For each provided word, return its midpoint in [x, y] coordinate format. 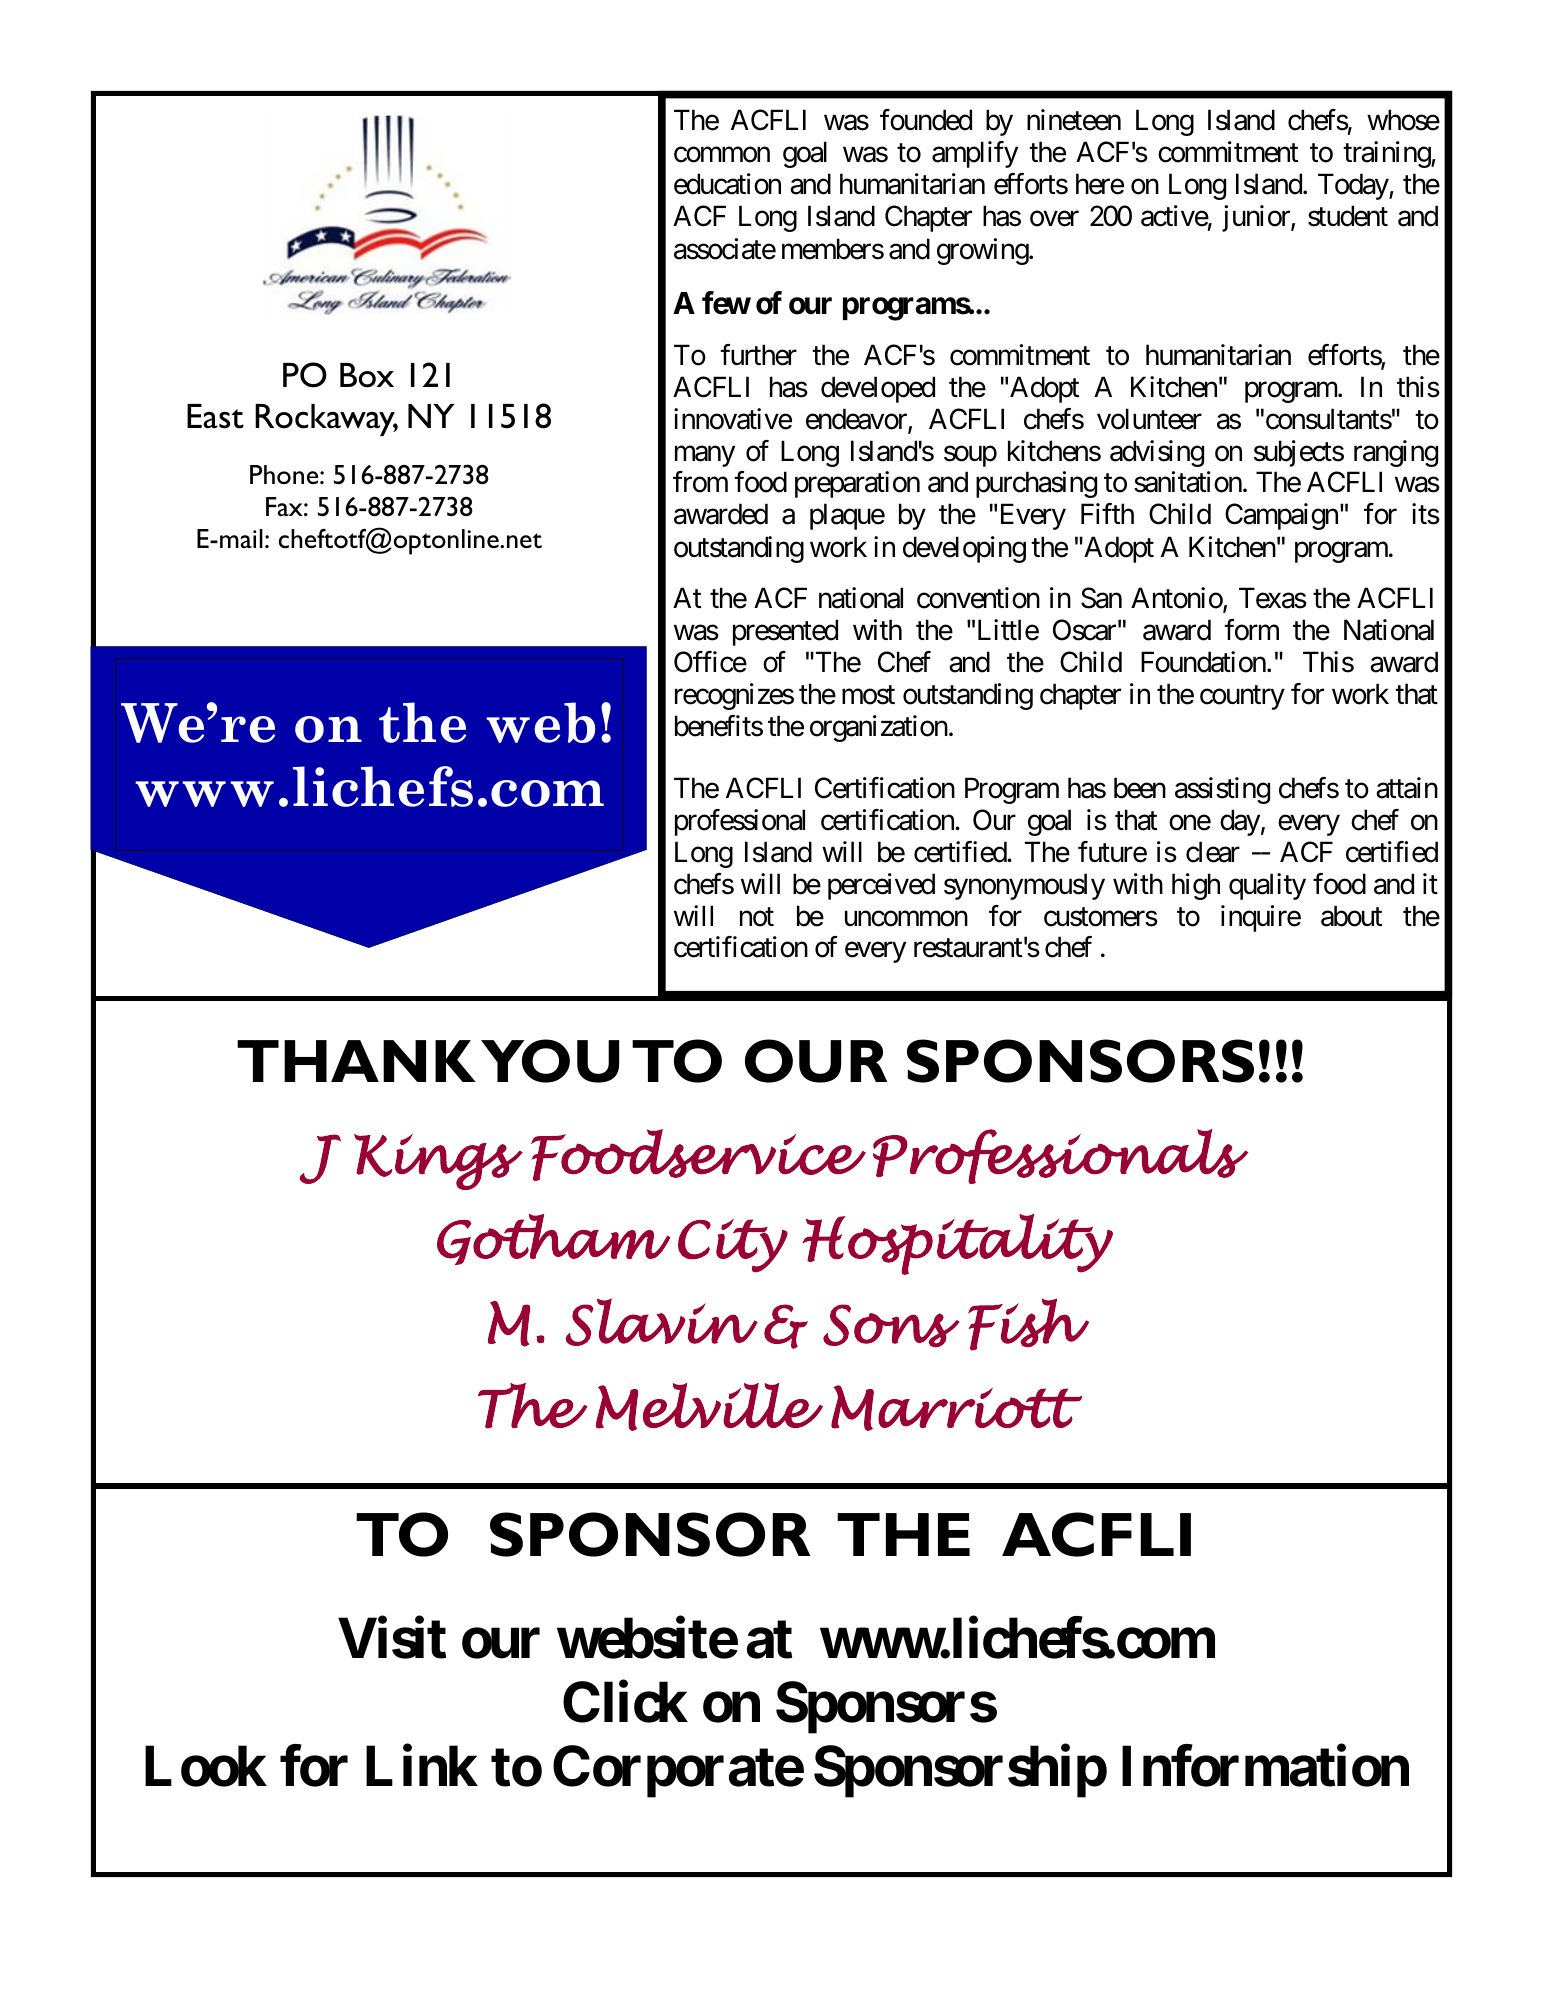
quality [1267, 886]
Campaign [1281, 516]
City [733, 1246]
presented [785, 632]
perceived [881, 886]
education [727, 184]
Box [367, 375]
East [215, 416]
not [757, 917]
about [1351, 916]
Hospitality [958, 1244]
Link [422, 1765]
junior [1257, 218]
